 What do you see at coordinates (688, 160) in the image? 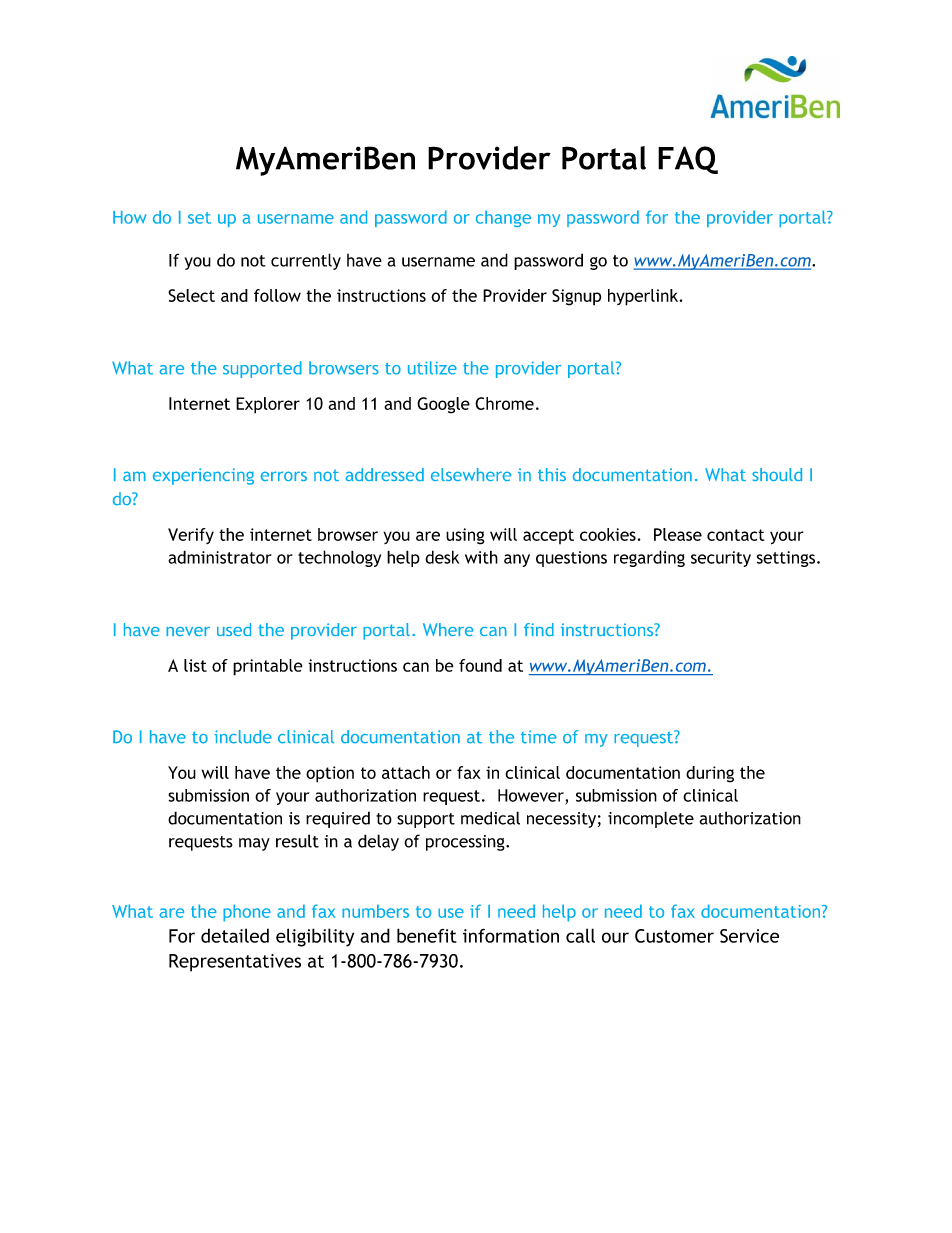
I see `FAQ` at bounding box center [688, 160].
